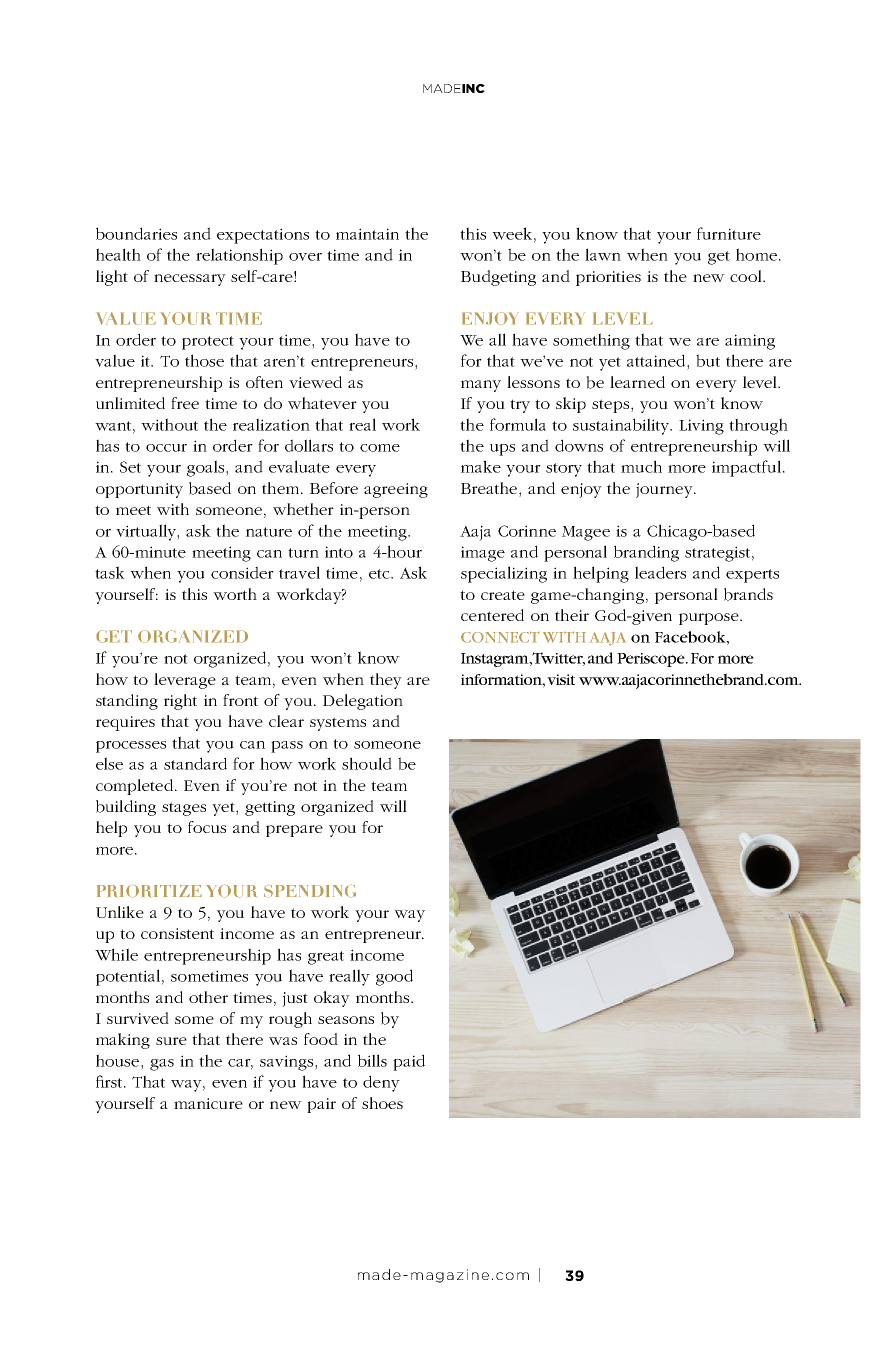 The width and height of the document is (896, 1355). Describe the element at coordinates (646, 553) in the document. I see `branding` at that location.
